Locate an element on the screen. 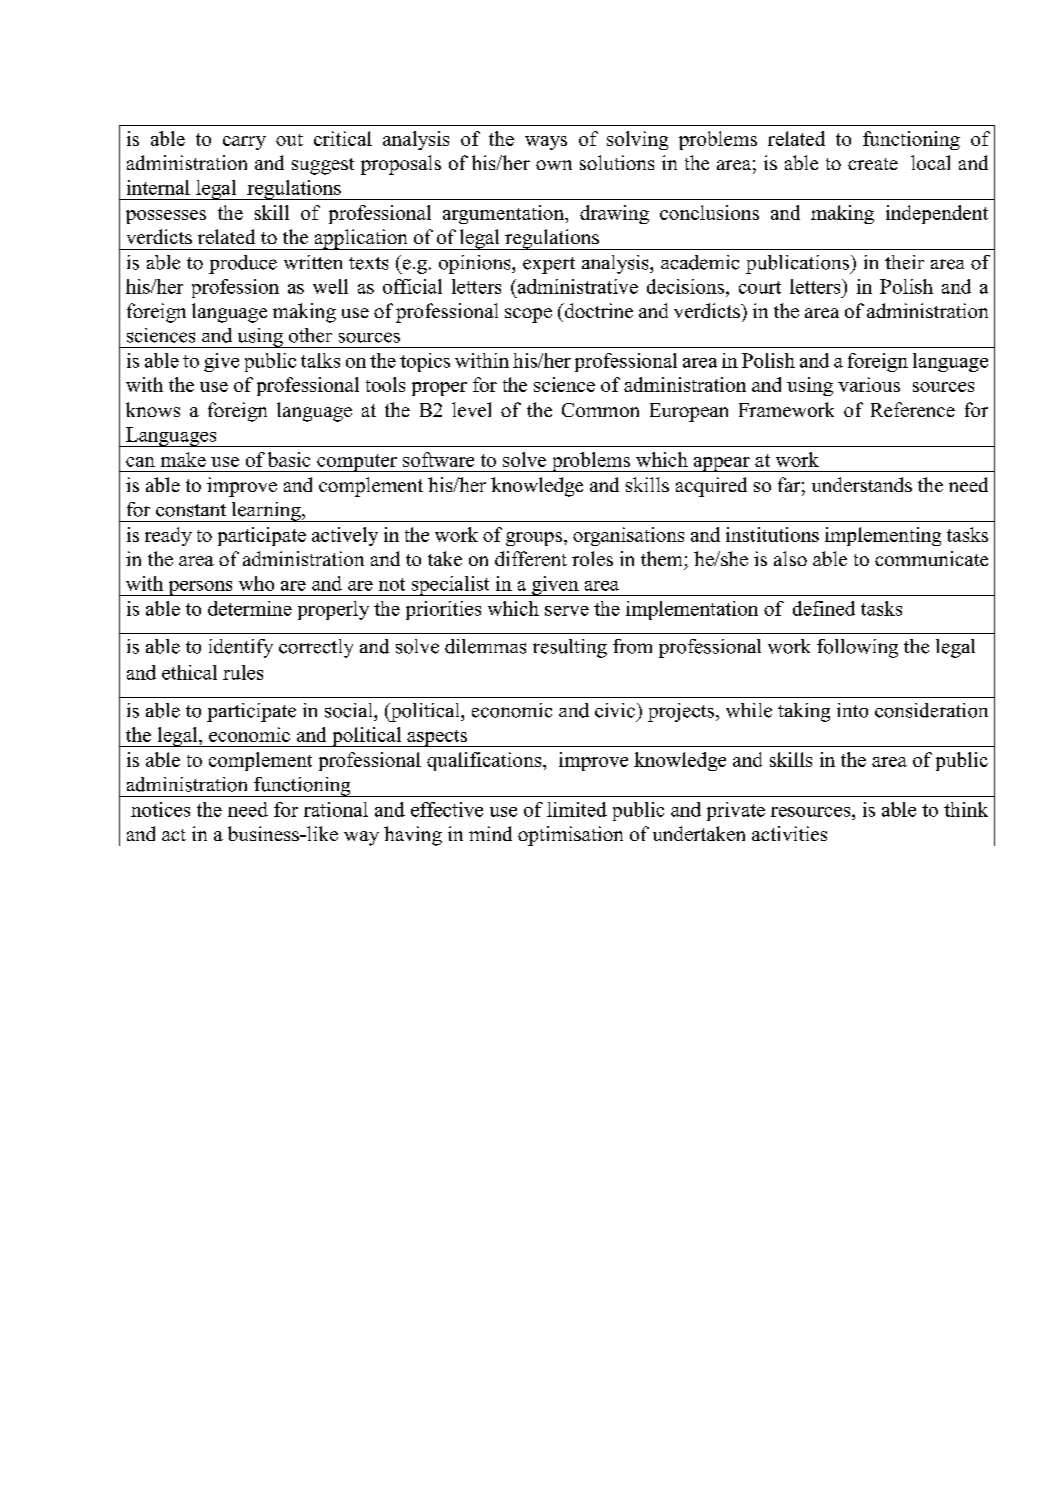 The width and height of the screenshot is (1051, 1486). scope is located at coordinates (528, 315).
